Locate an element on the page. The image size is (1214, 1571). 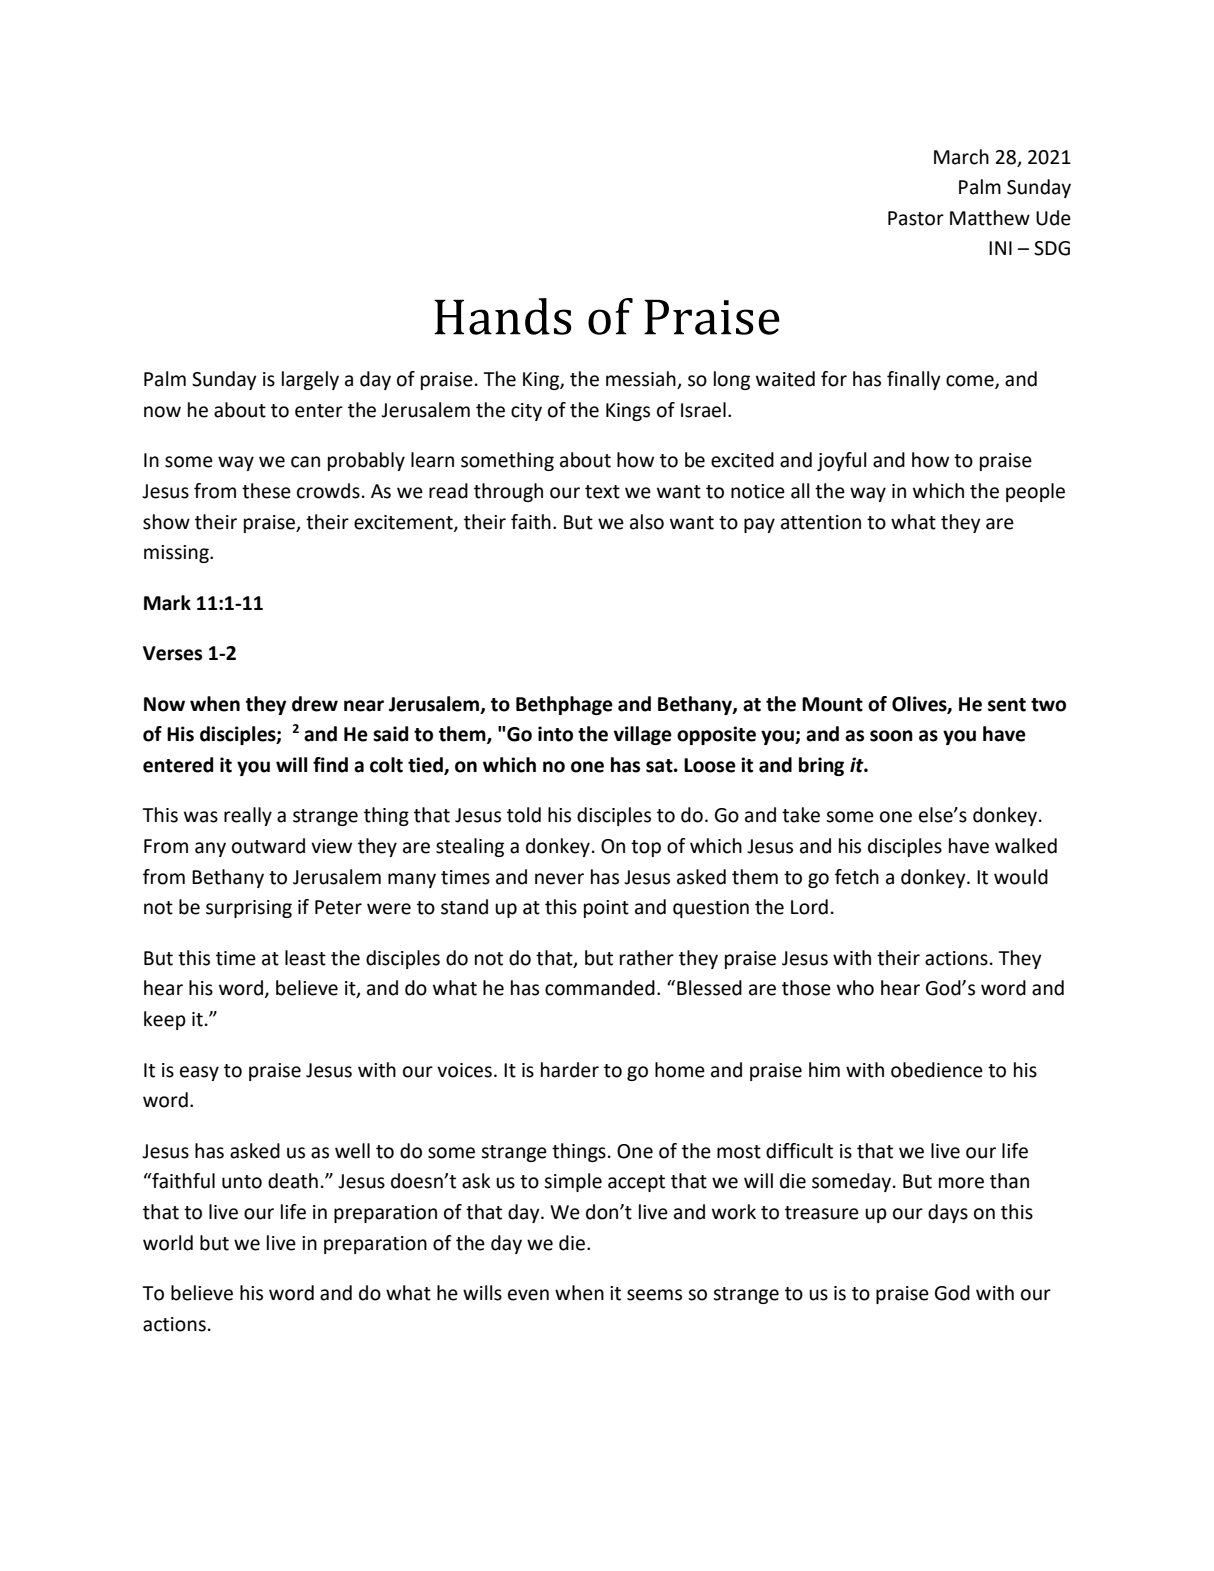
top is located at coordinates (646, 848).
